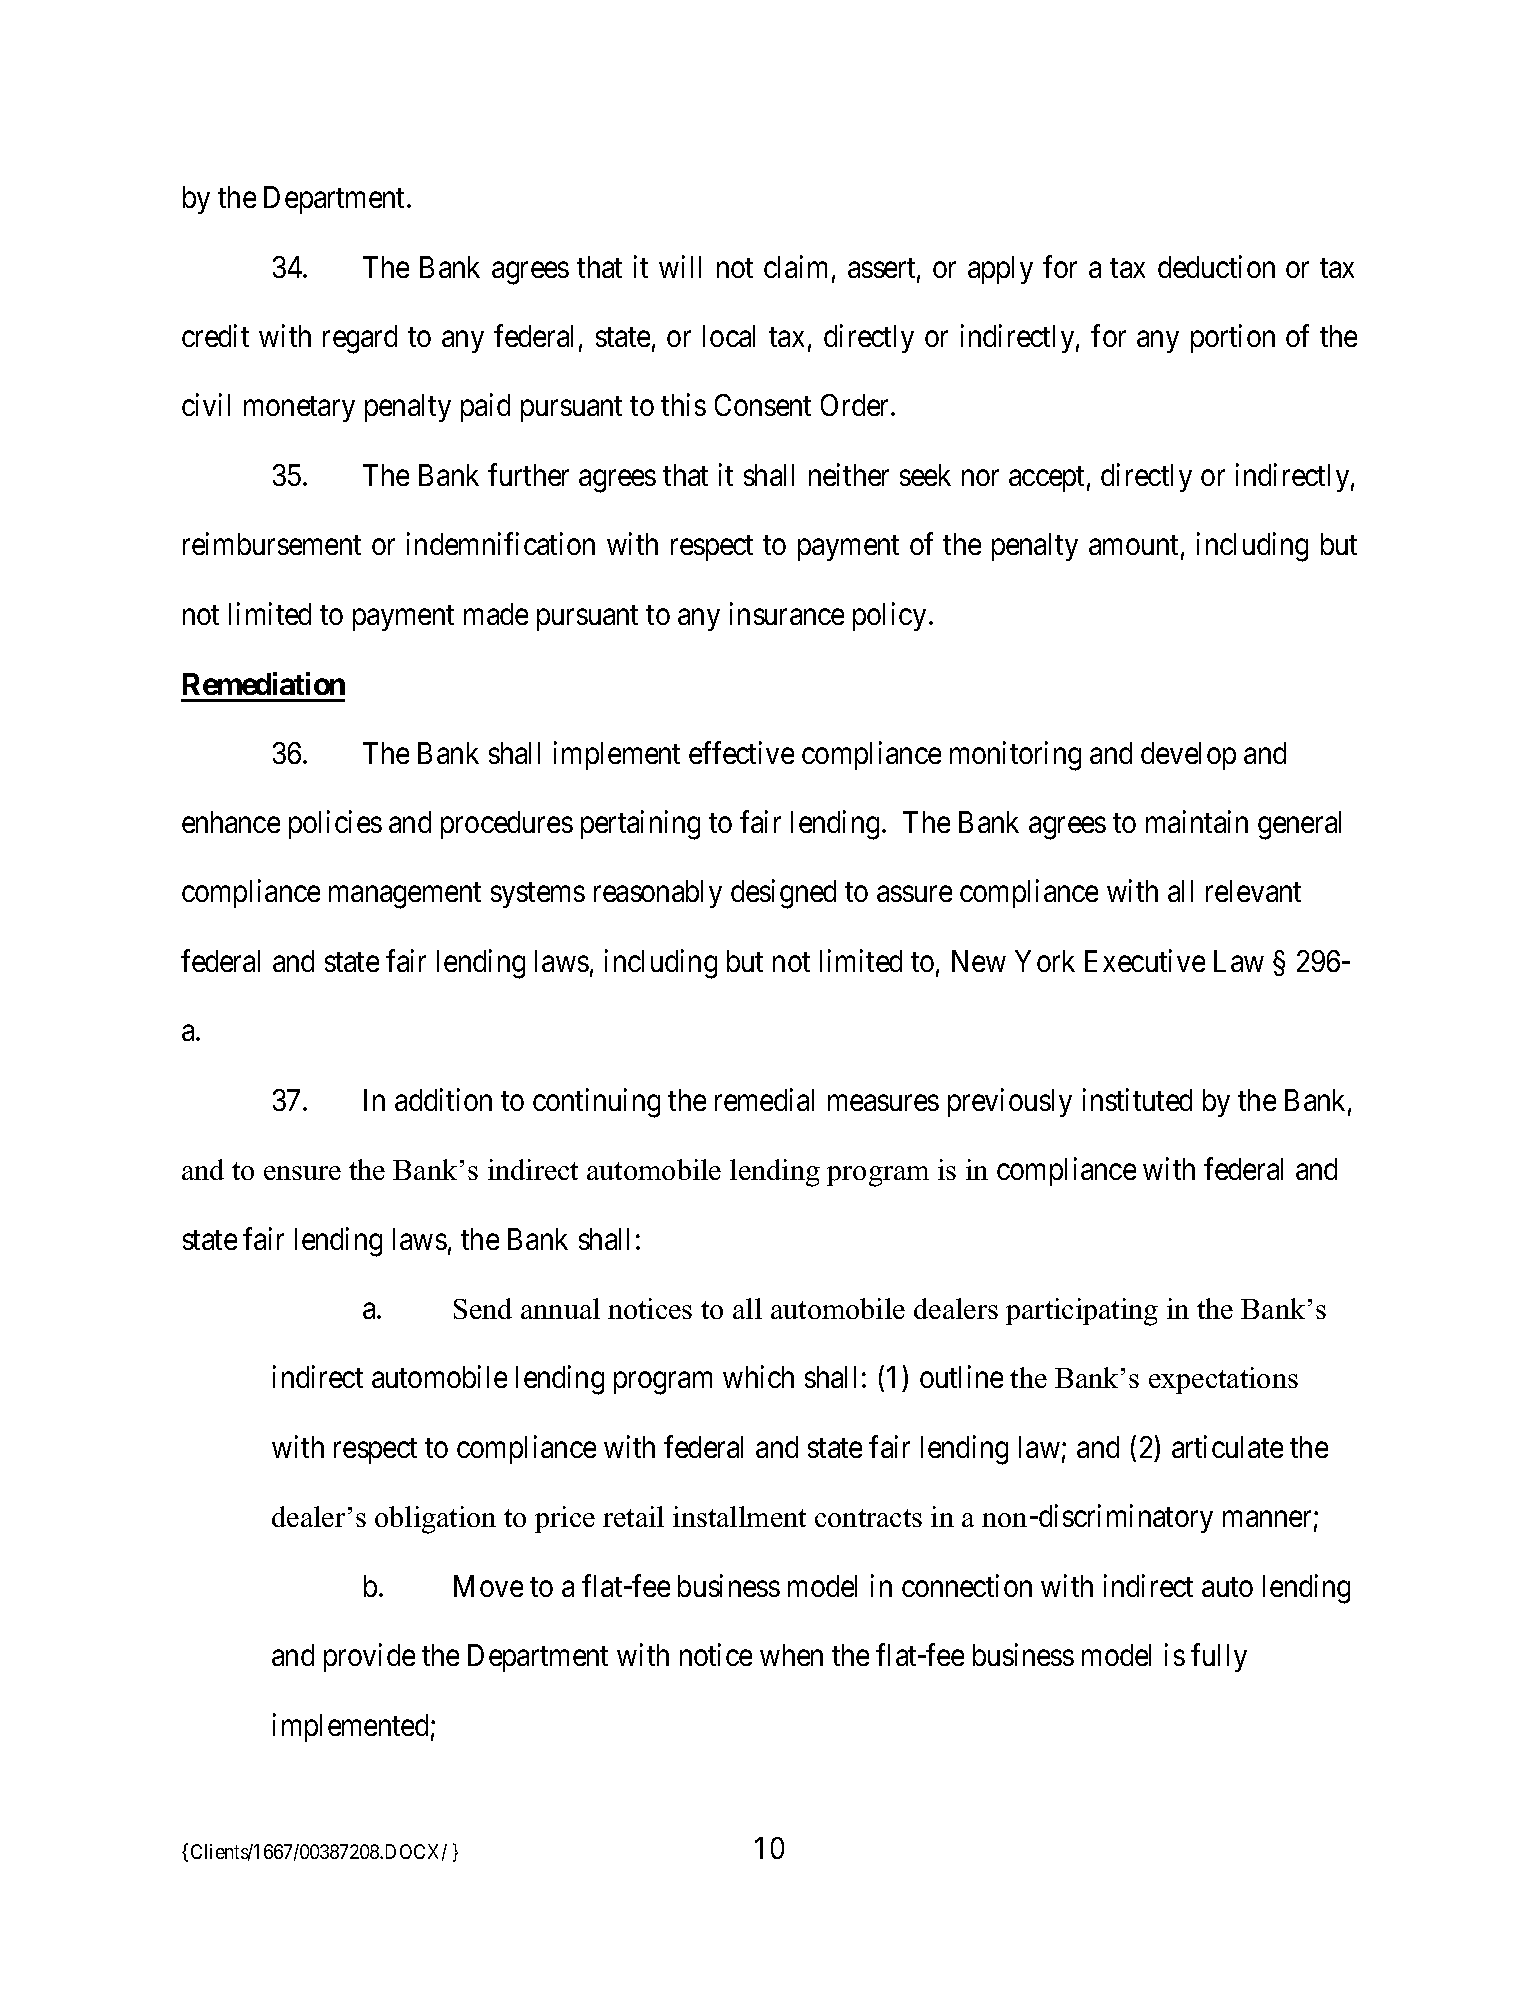  What do you see at coordinates (729, 336) in the page?
I see `local` at bounding box center [729, 336].
